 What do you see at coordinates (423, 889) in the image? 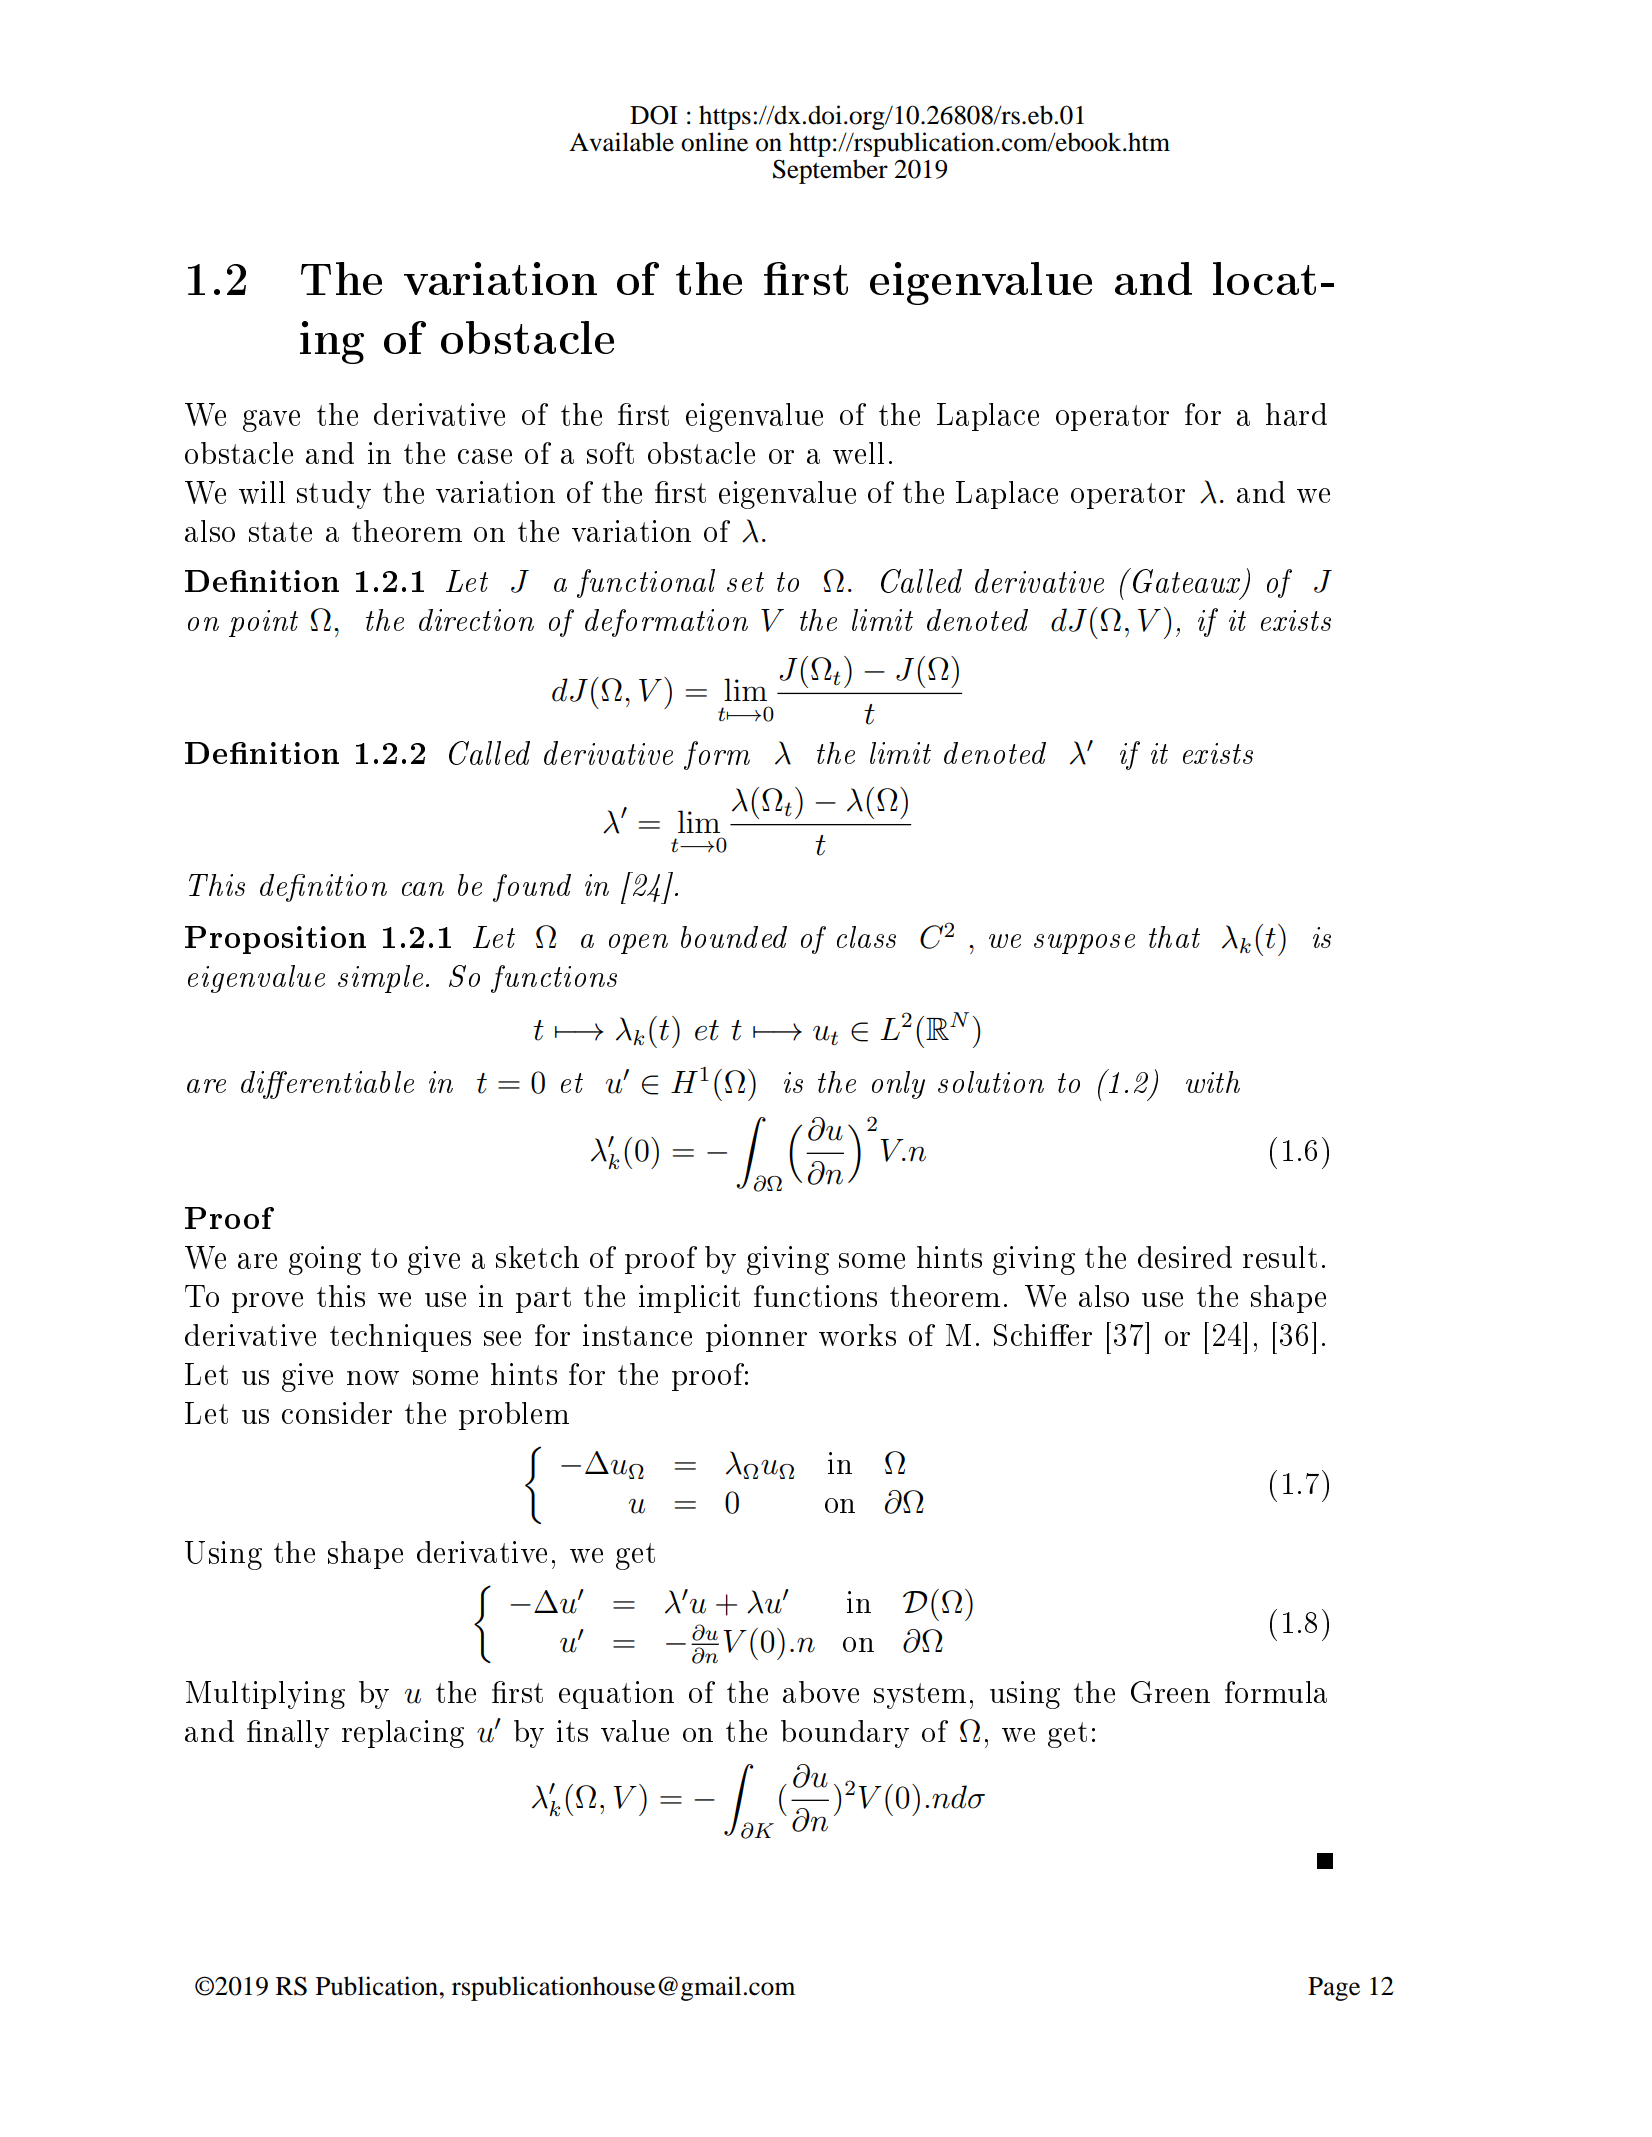
I see `can` at bounding box center [423, 889].
